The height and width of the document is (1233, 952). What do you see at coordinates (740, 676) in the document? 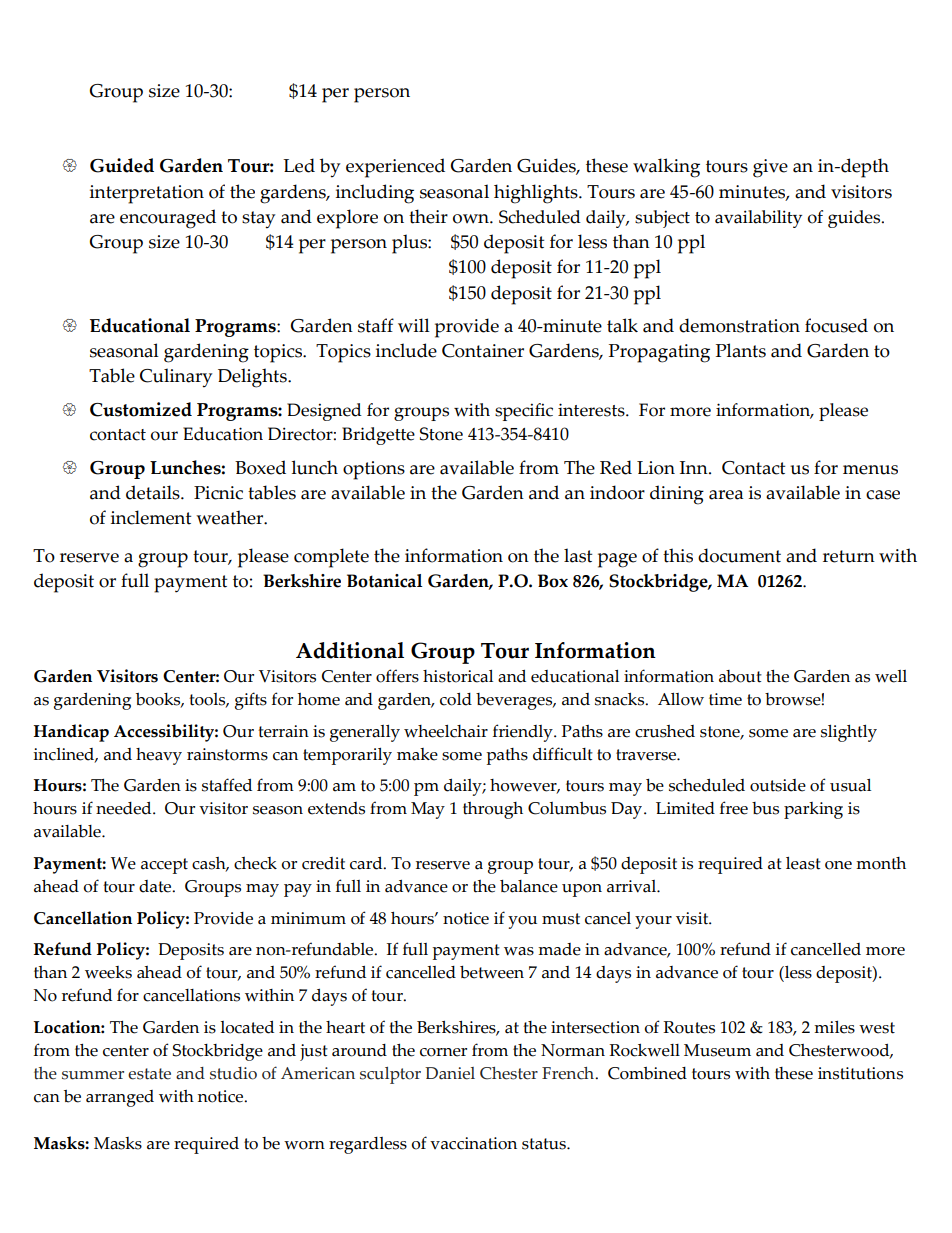
I see `about` at bounding box center [740, 676].
